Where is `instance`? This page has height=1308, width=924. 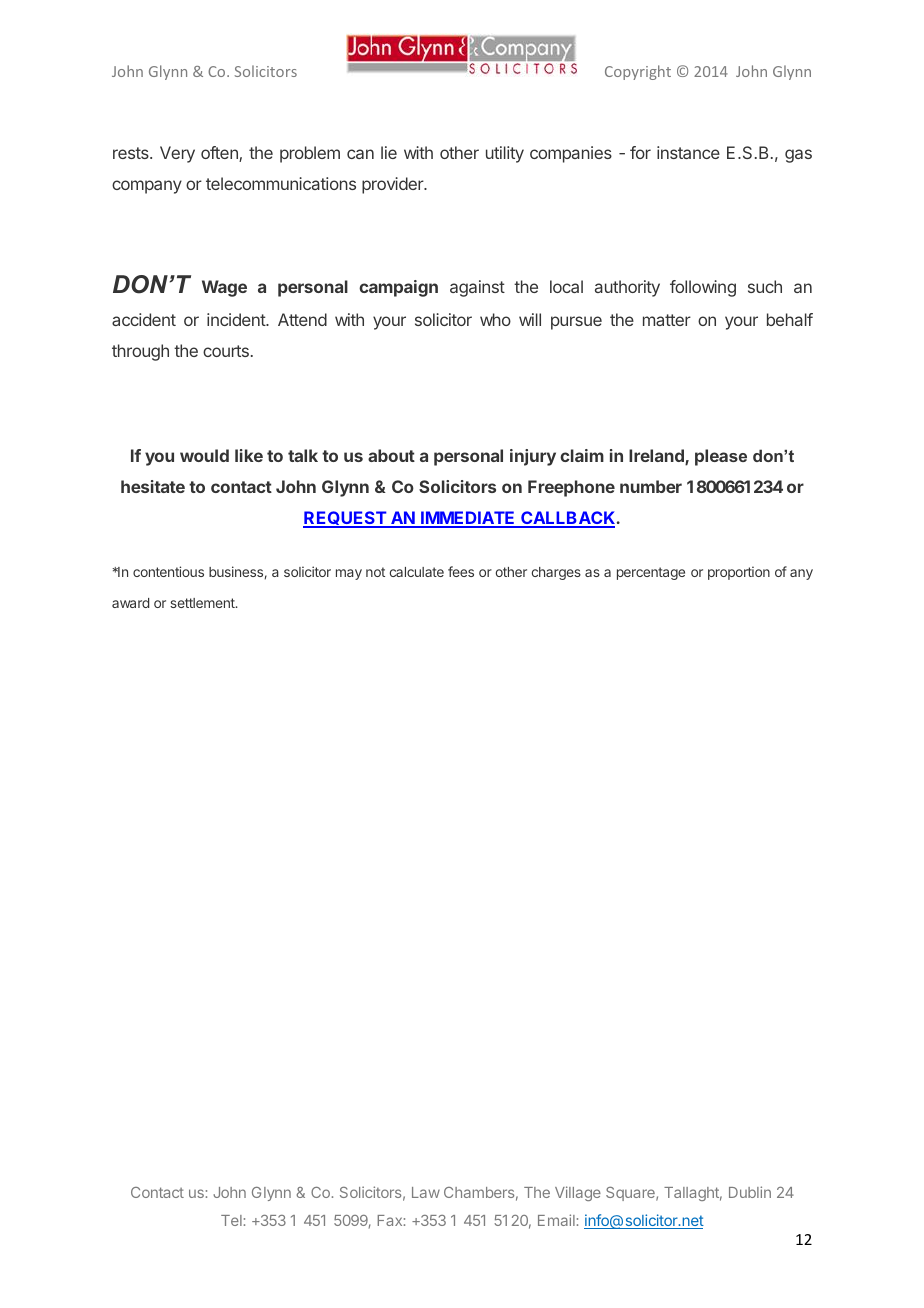
instance is located at coordinates (688, 152).
